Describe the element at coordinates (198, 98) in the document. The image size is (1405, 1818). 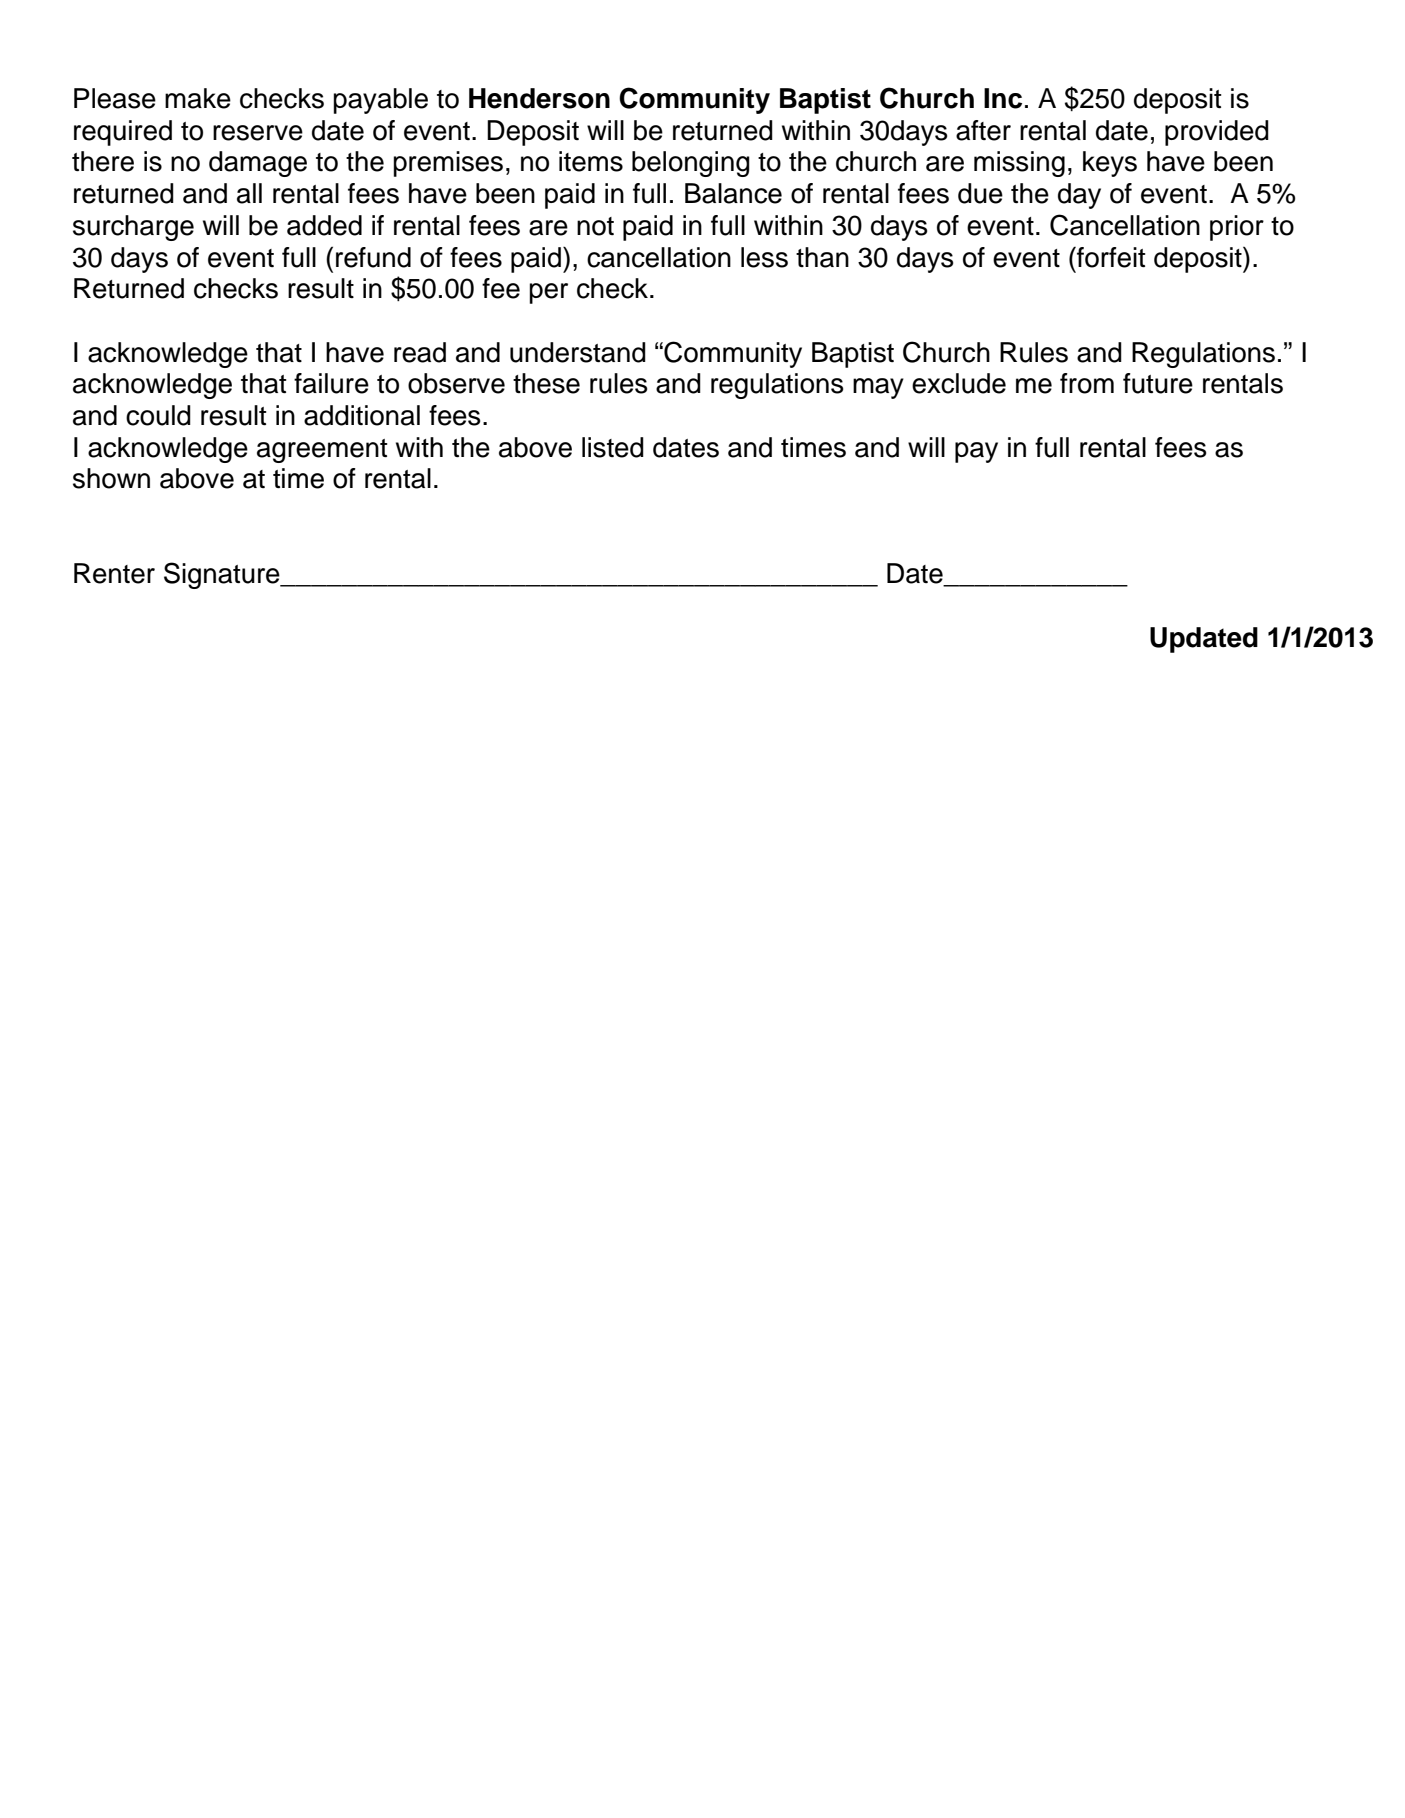
I see `make` at that location.
